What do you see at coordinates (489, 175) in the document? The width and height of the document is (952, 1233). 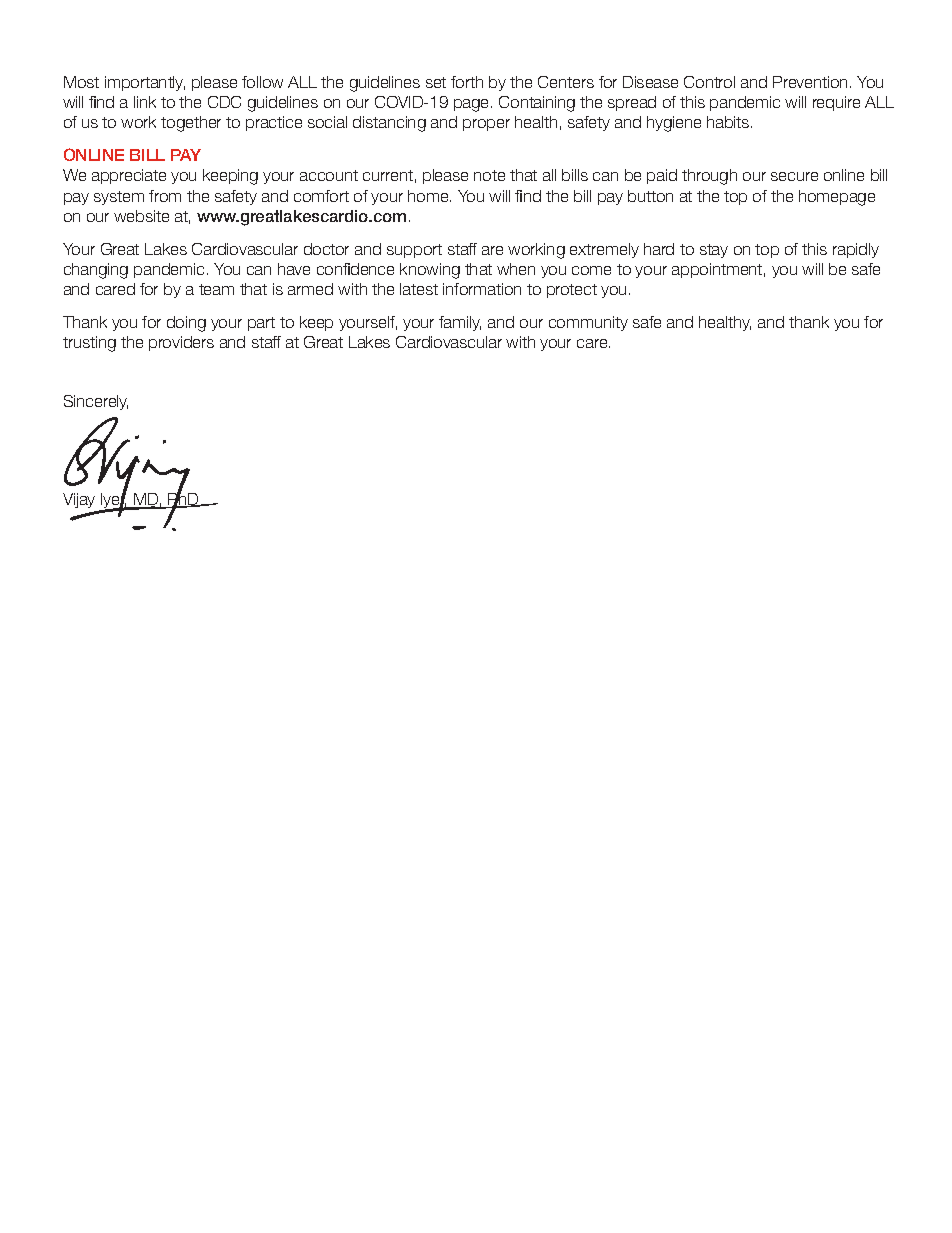 I see `note` at bounding box center [489, 175].
